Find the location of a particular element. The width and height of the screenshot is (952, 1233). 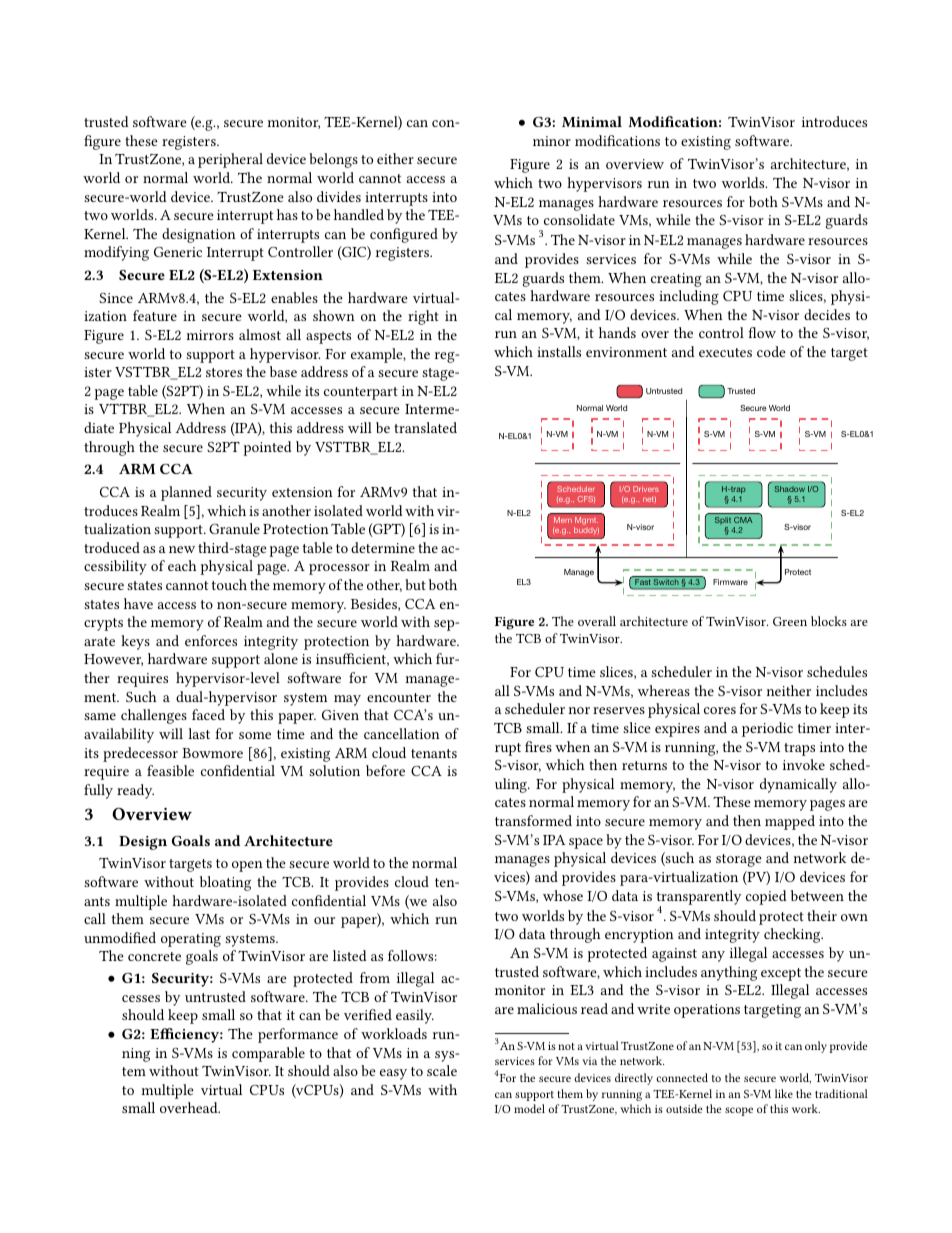

Minimal is located at coordinates (592, 121).
